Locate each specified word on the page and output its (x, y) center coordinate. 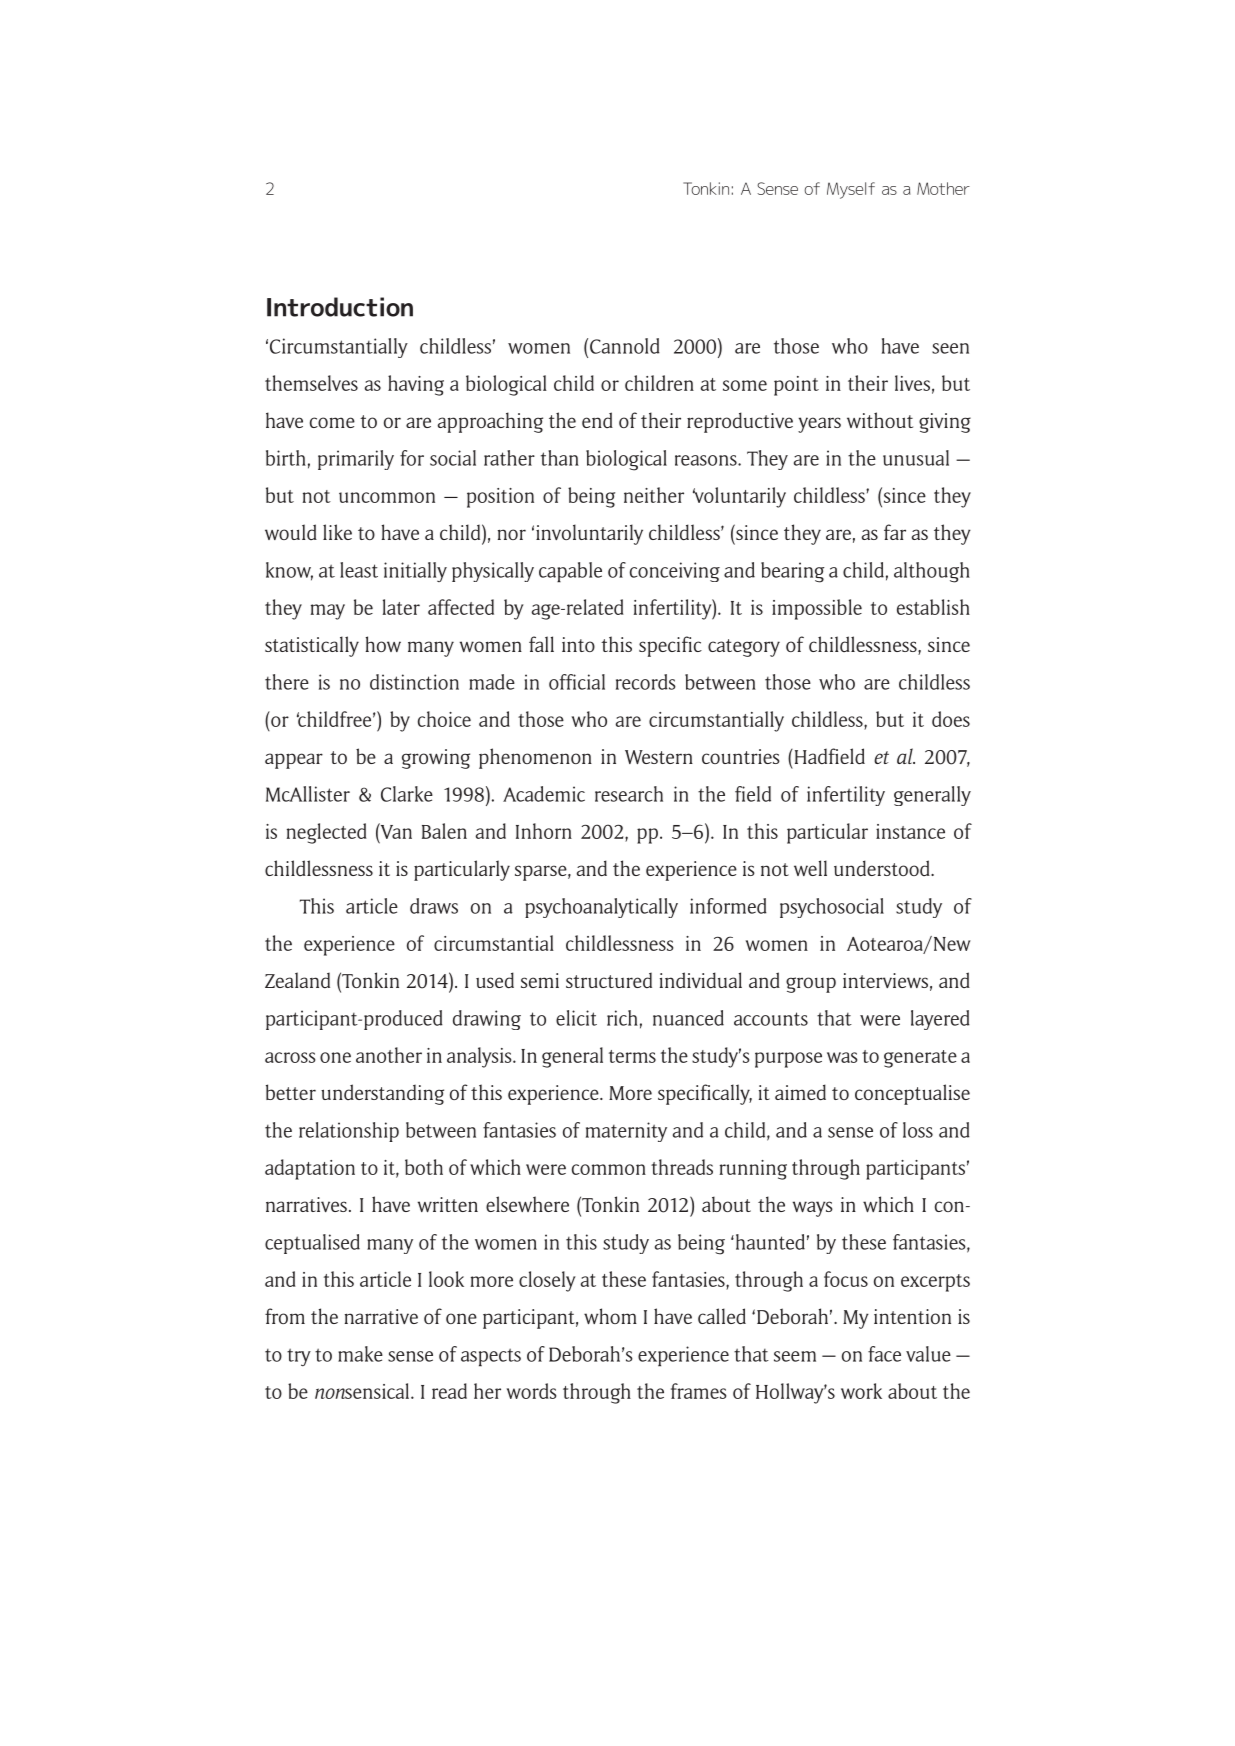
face (884, 1354)
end (597, 420)
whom (610, 1316)
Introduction (340, 307)
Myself (851, 190)
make (360, 1354)
